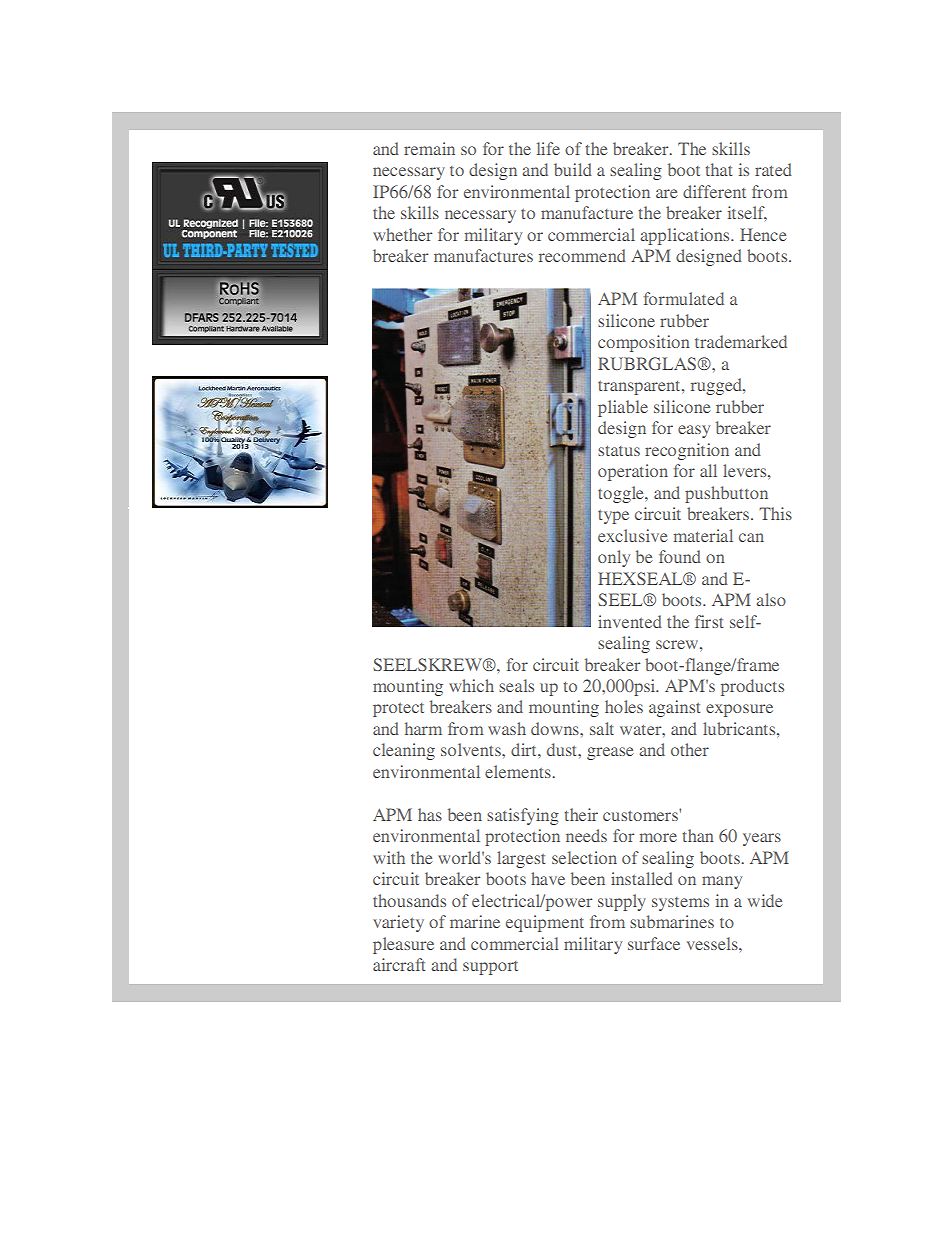 The height and width of the screenshot is (1233, 952). Describe the element at coordinates (471, 685) in the screenshot. I see `which` at that location.
